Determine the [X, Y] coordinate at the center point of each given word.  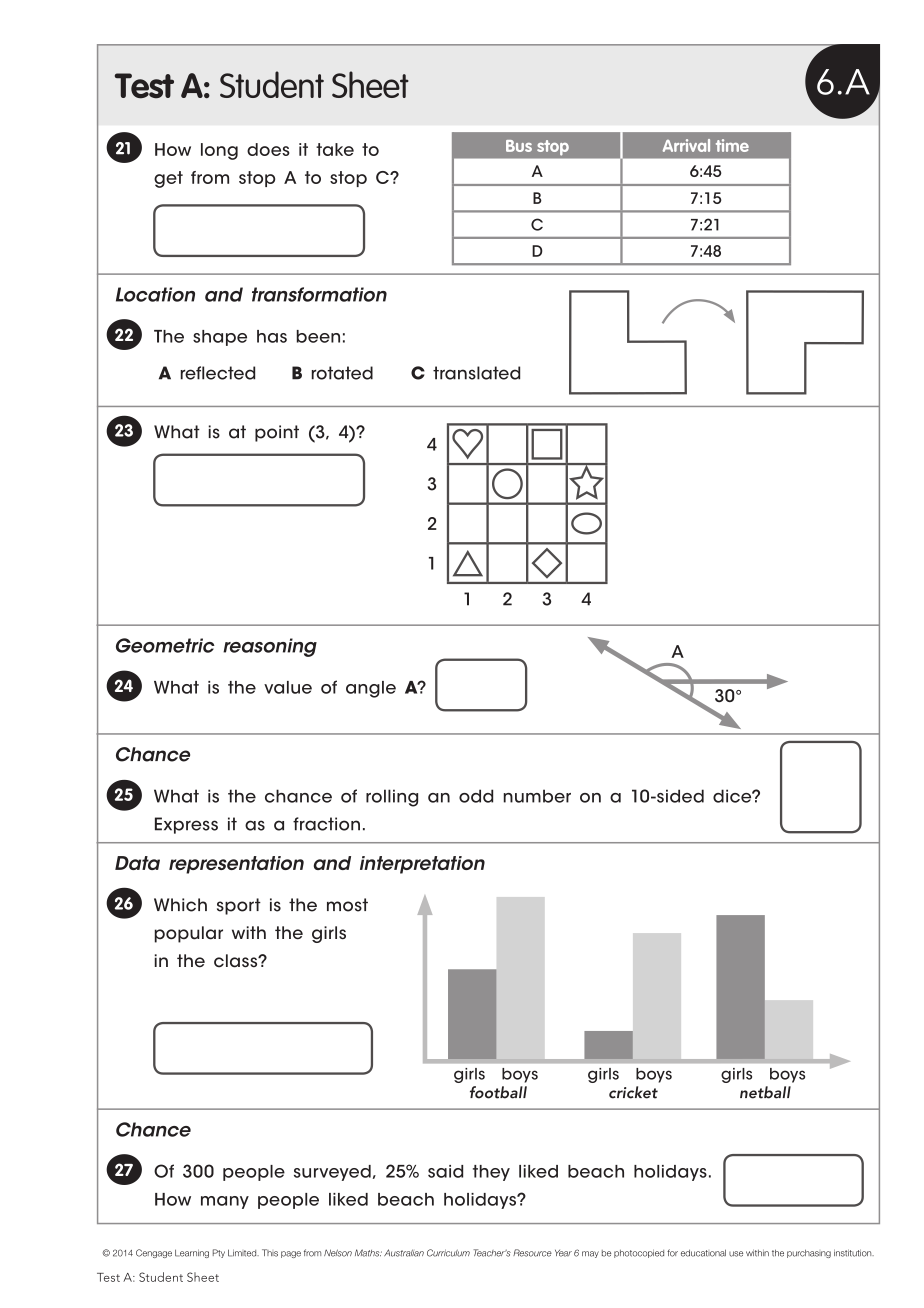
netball [765, 1092]
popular [189, 934]
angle [371, 689]
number [537, 796]
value [288, 687]
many [225, 1202]
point [277, 433]
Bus [519, 146]
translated [476, 373]
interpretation [422, 865]
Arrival [686, 145]
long [219, 151]
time [732, 145]
